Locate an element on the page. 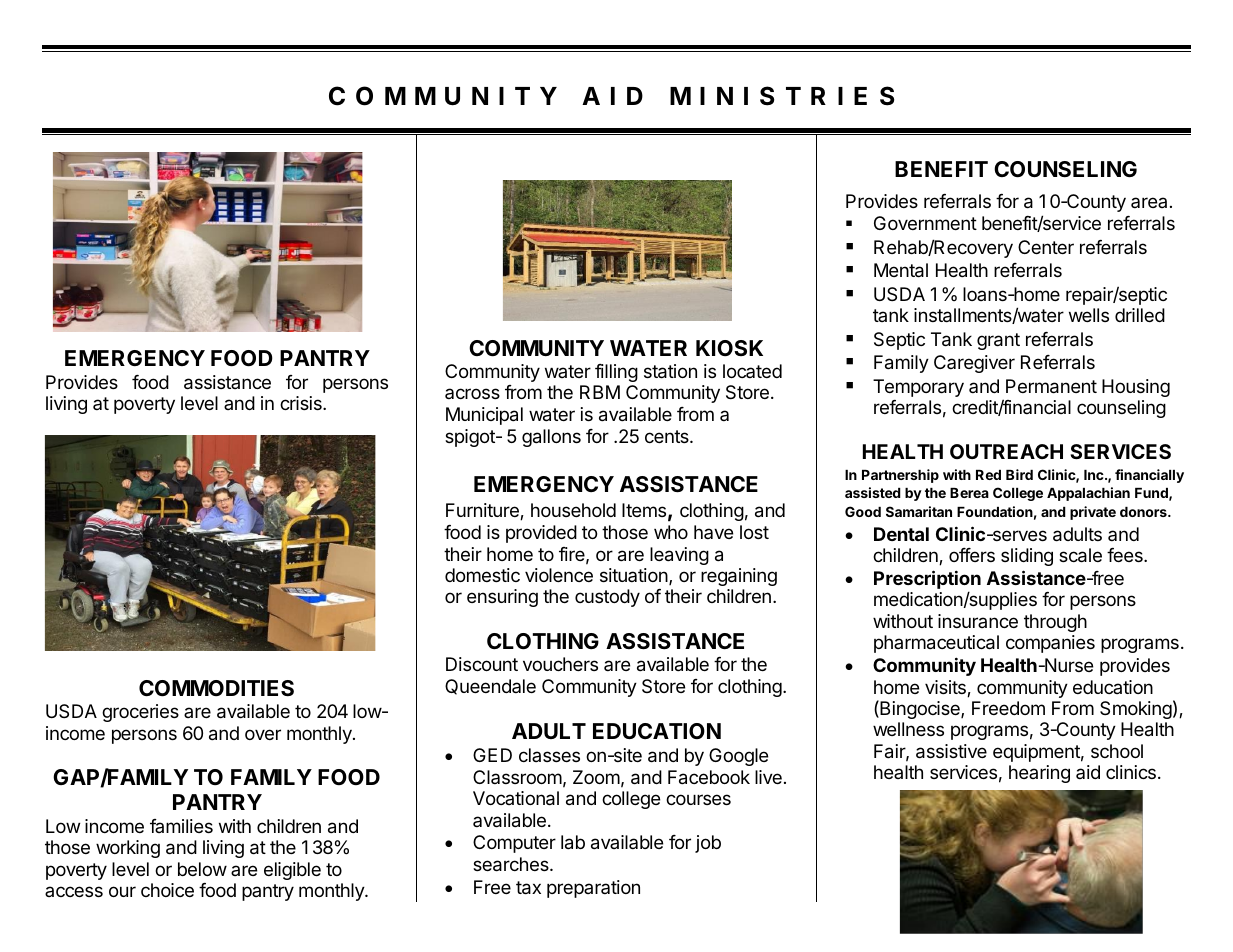  crisis is located at coordinates (302, 403).
